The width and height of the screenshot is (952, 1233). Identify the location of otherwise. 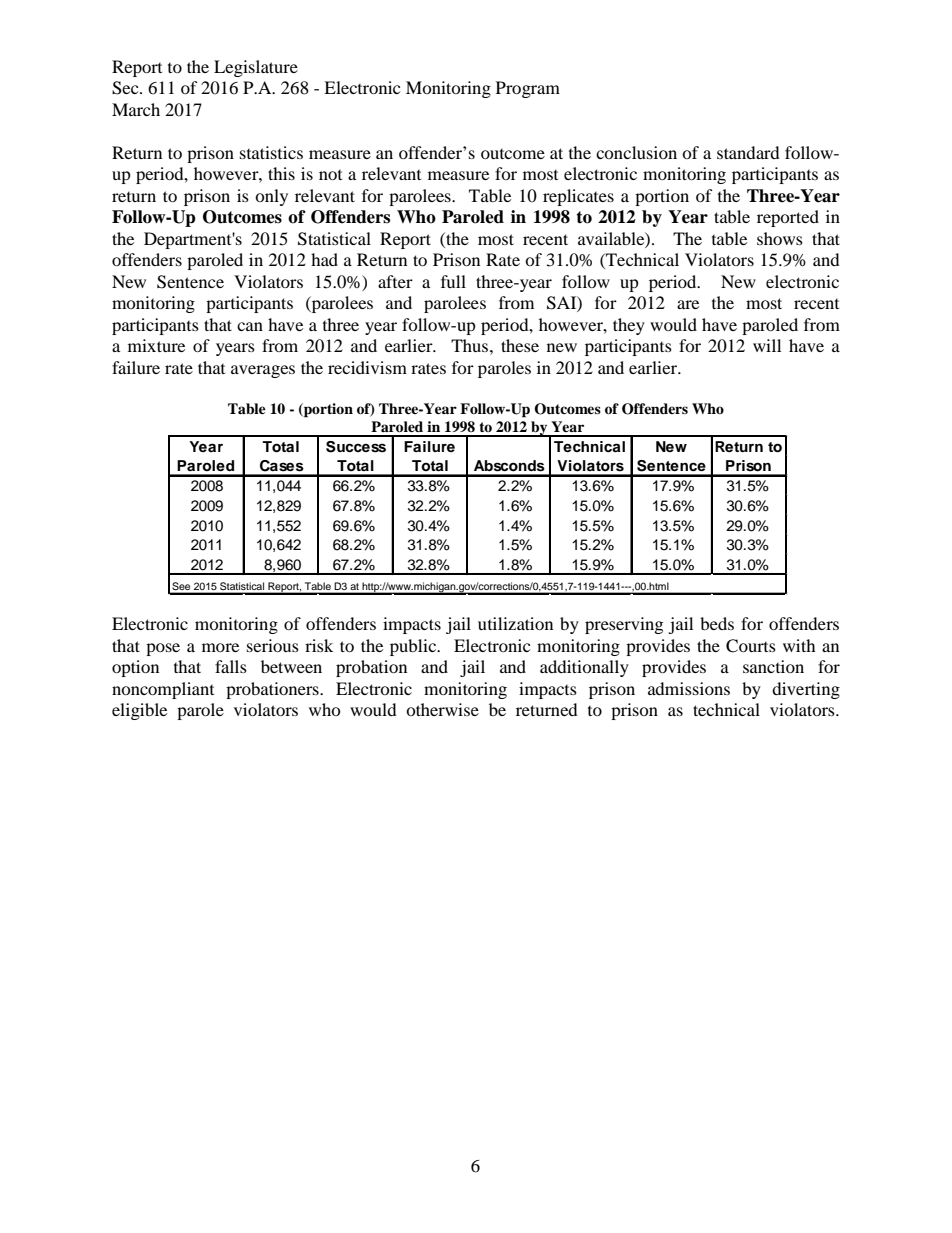
(442, 709).
